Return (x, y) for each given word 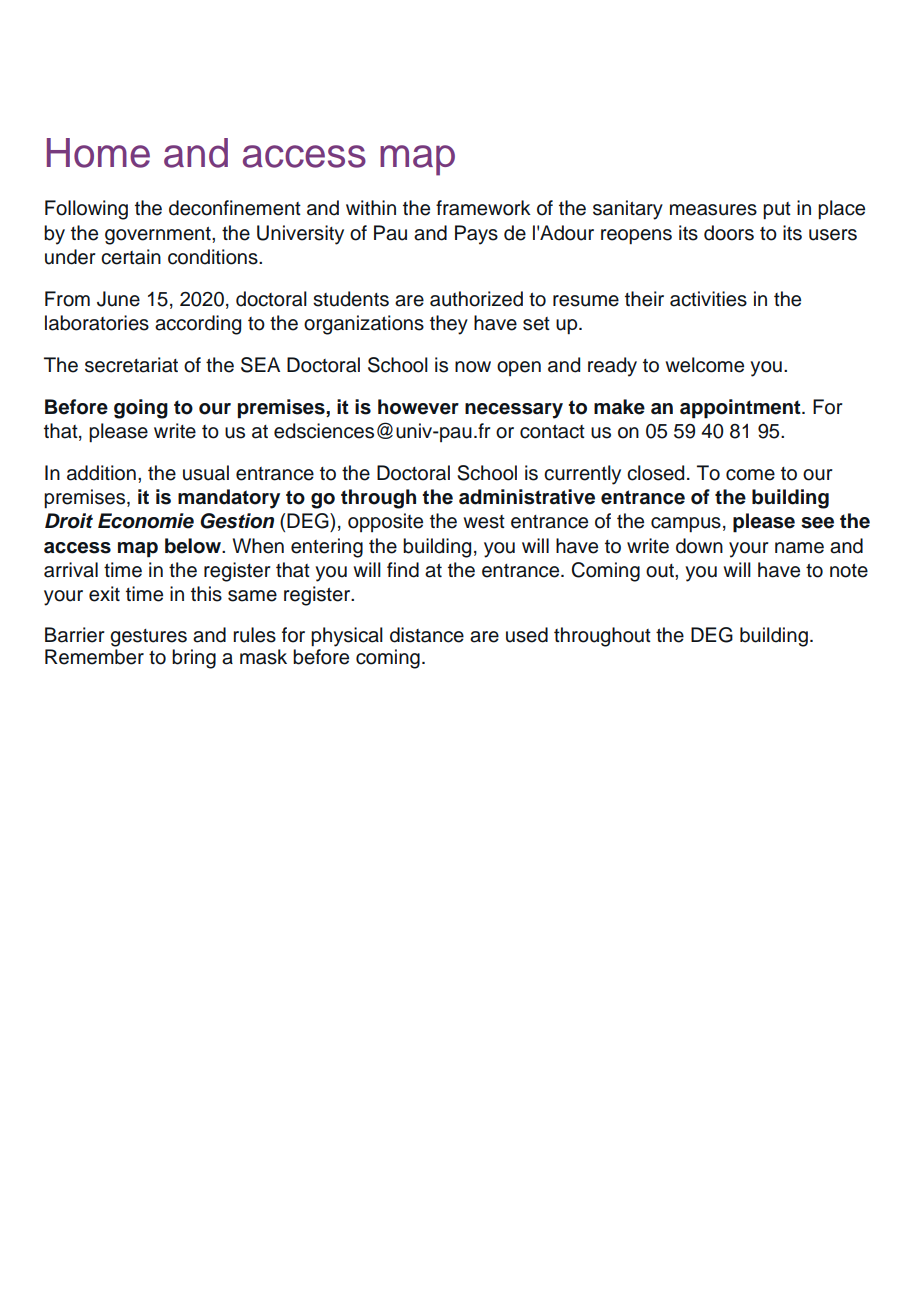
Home (98, 153)
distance (427, 635)
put (777, 210)
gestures (148, 638)
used (527, 635)
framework (483, 208)
